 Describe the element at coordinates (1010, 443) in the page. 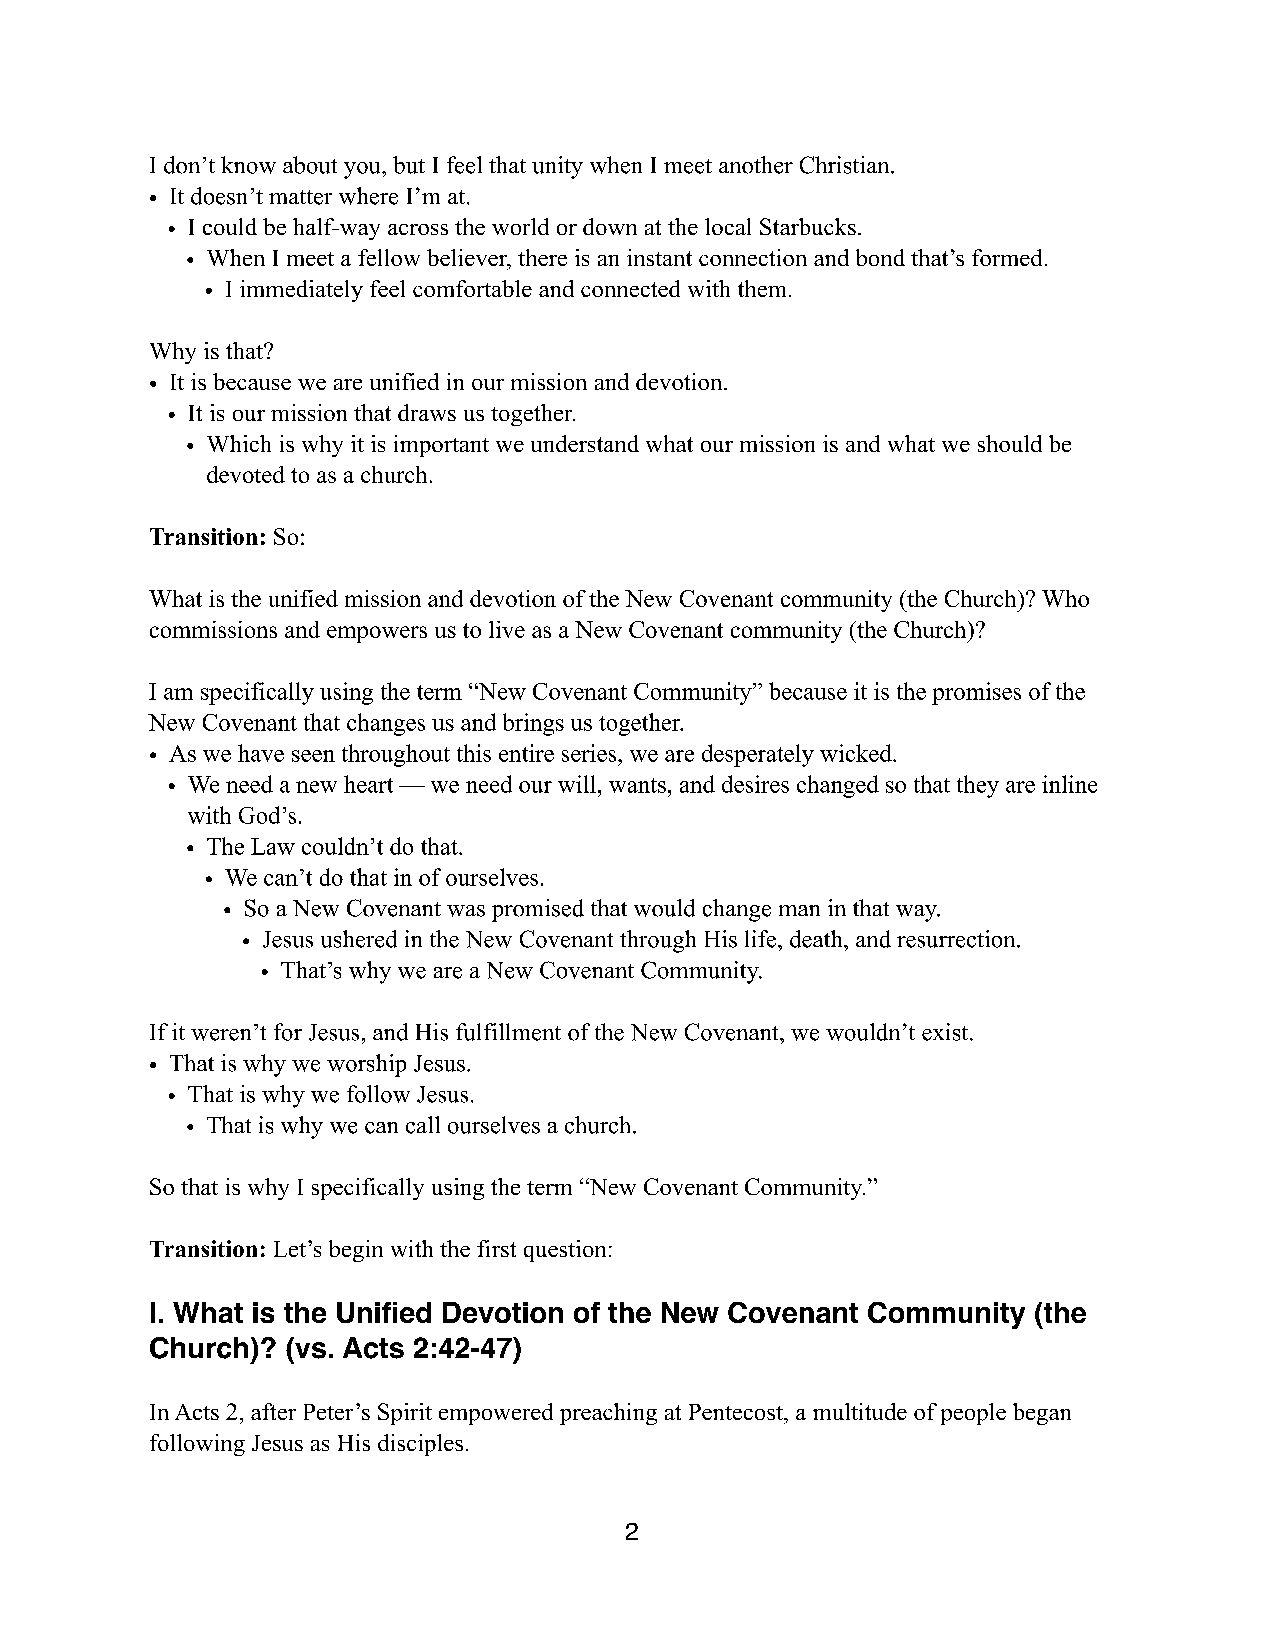

I see `should` at that location.
